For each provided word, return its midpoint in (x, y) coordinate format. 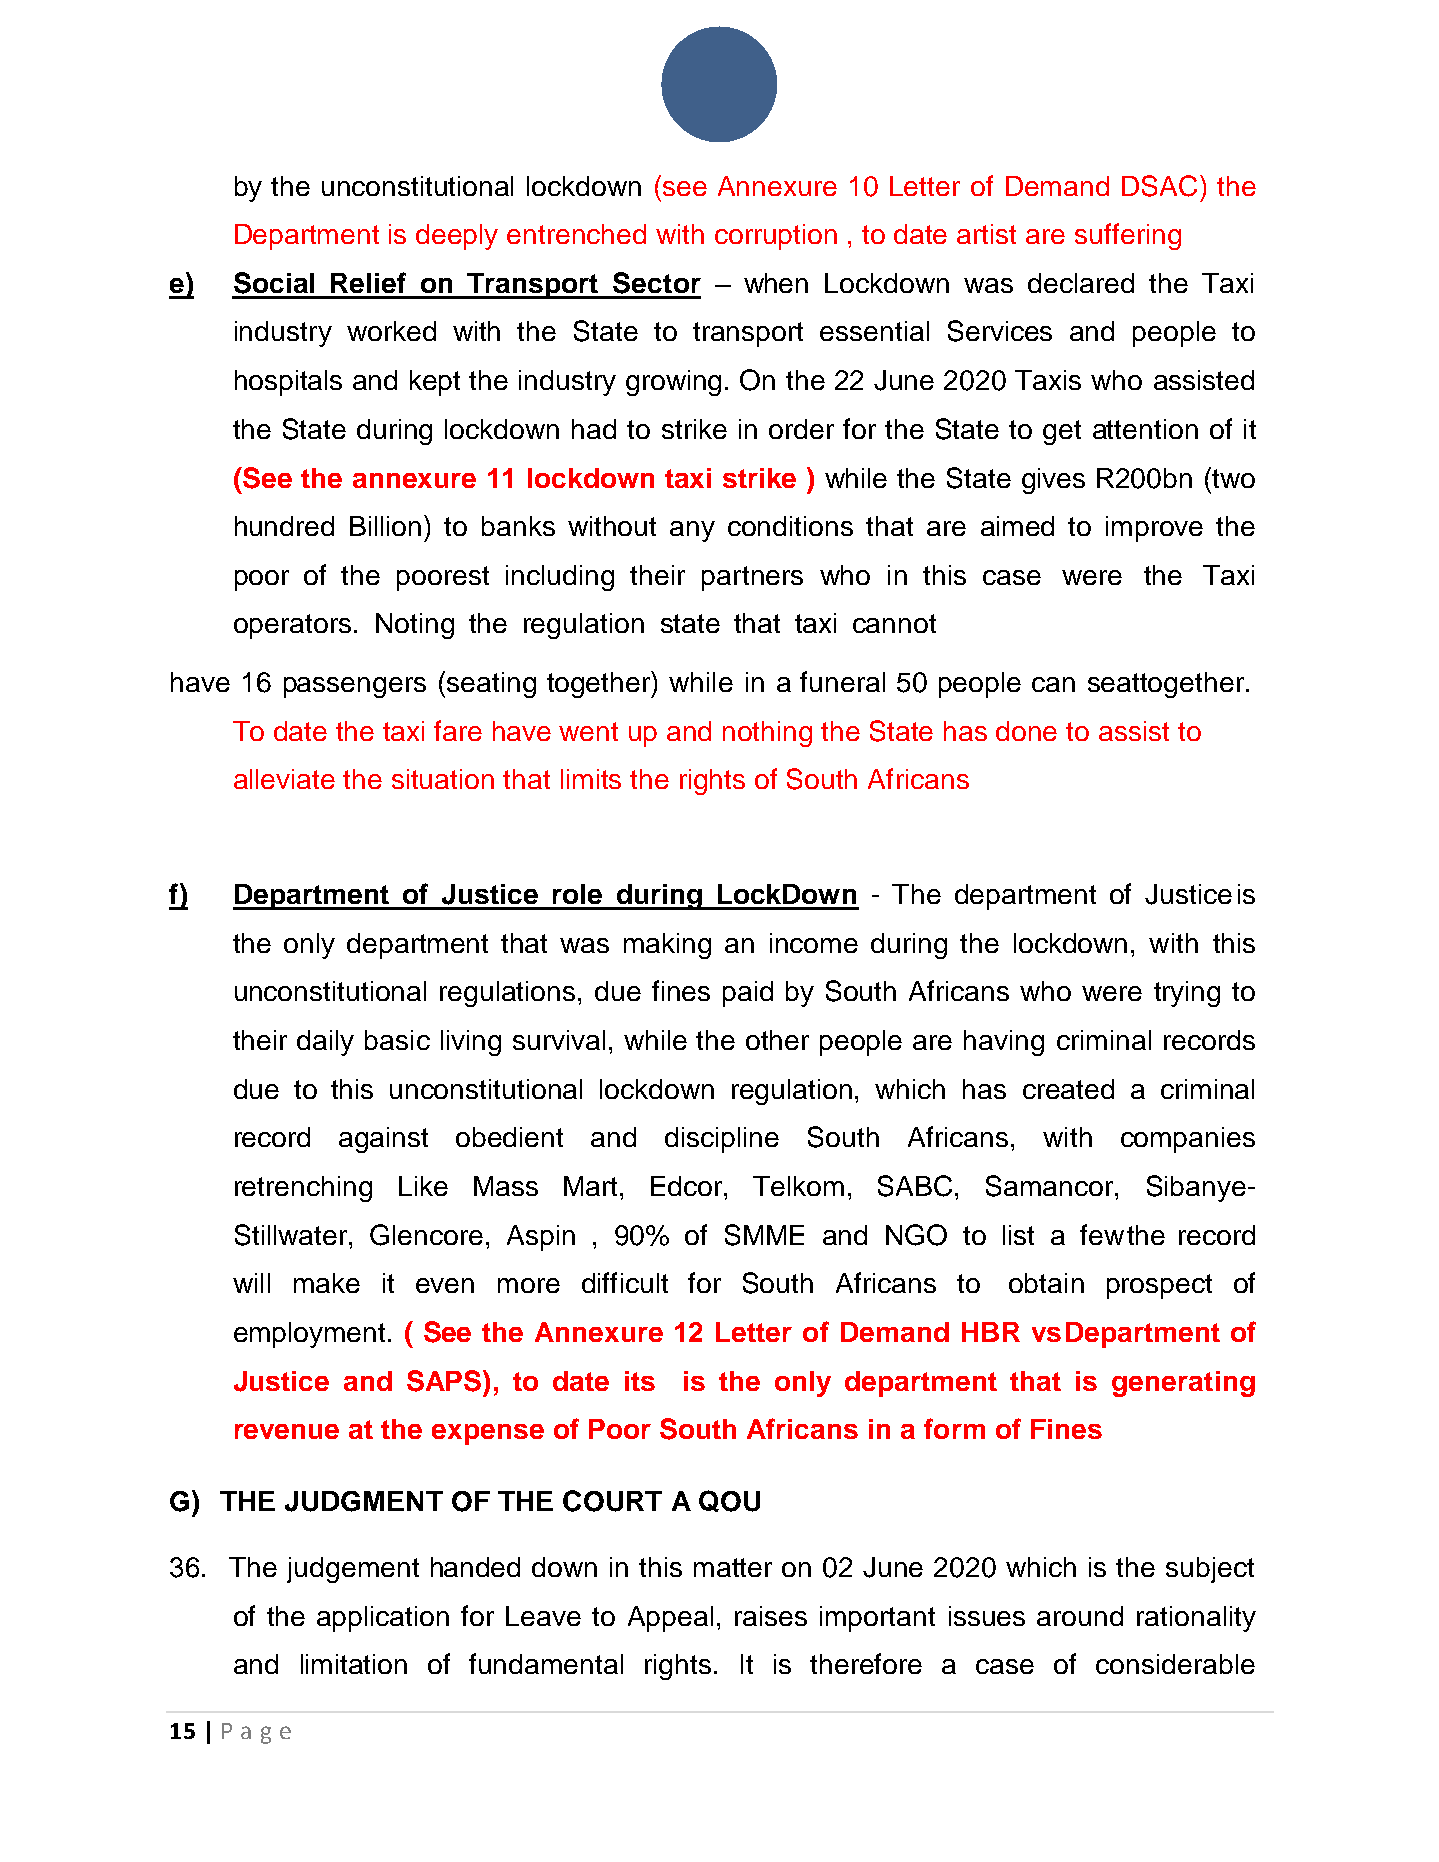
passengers (355, 687)
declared (1081, 283)
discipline (722, 1140)
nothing (767, 734)
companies (1188, 1140)
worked (391, 331)
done (1026, 731)
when (776, 283)
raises (771, 1616)
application (383, 1619)
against (383, 1140)
